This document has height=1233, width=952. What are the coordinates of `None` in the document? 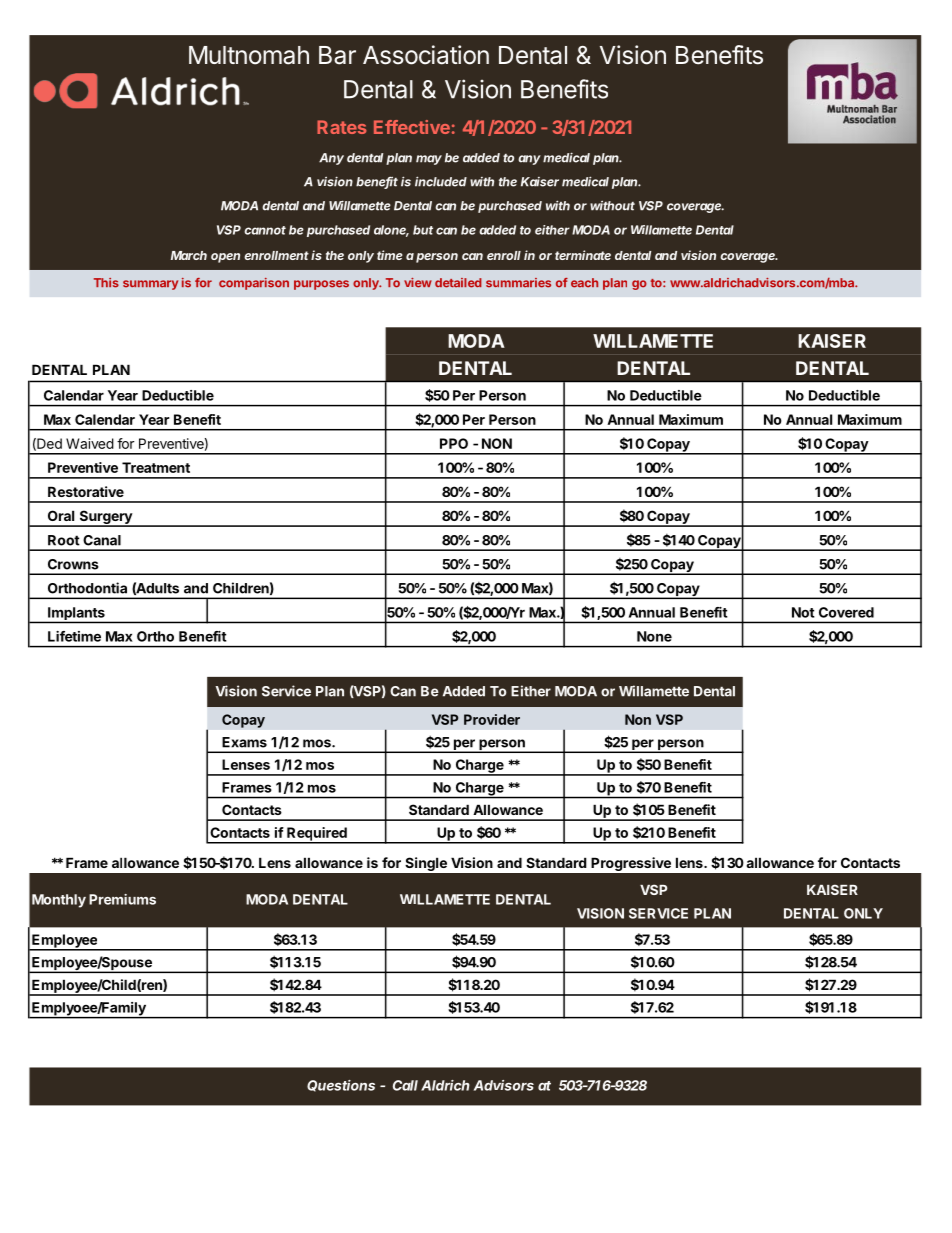 It's located at (654, 636).
